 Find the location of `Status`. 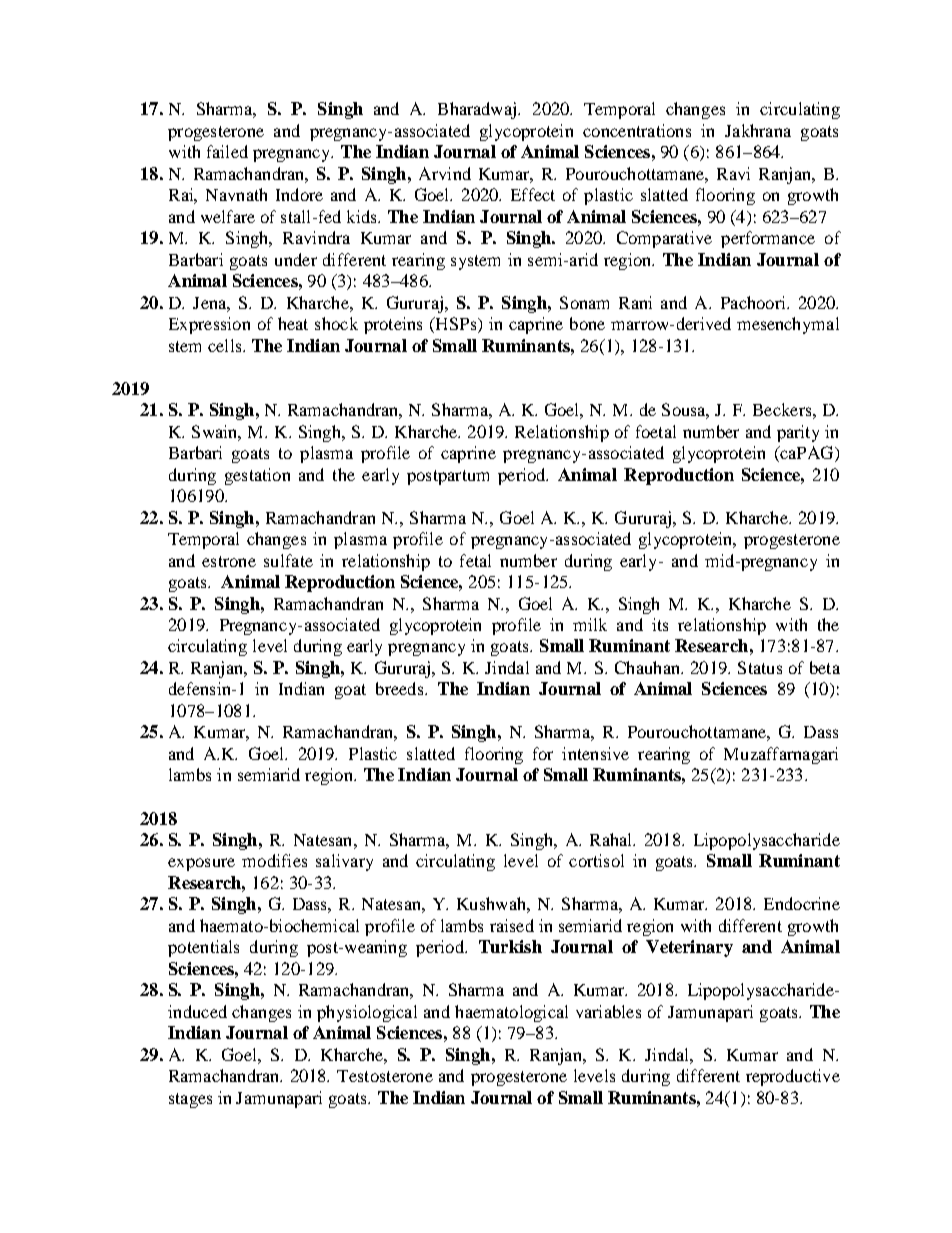

Status is located at coordinates (760, 667).
